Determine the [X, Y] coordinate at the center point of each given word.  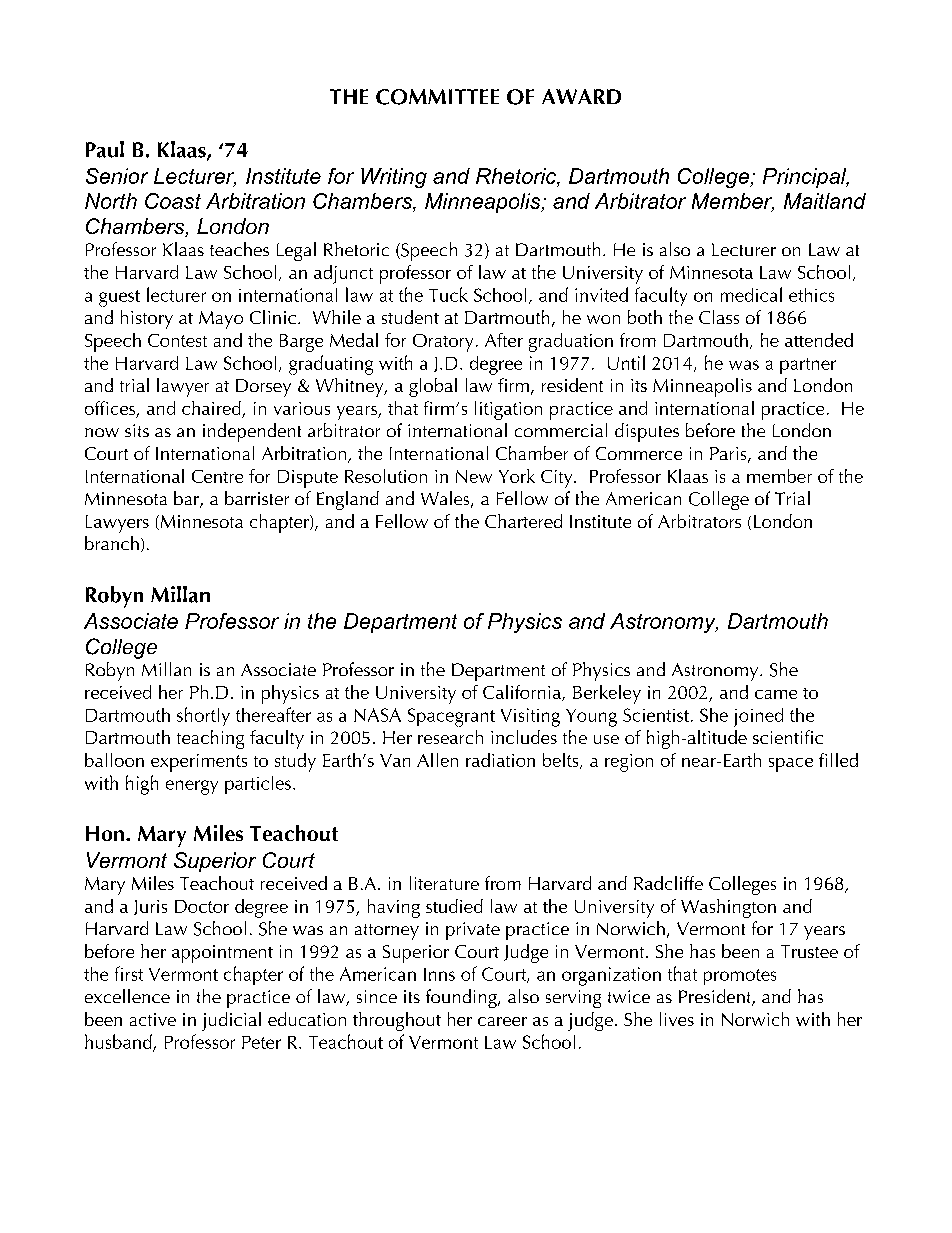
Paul [105, 149]
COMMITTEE [437, 97]
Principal [806, 178]
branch [112, 543]
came [776, 694]
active [153, 1019]
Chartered [523, 521]
